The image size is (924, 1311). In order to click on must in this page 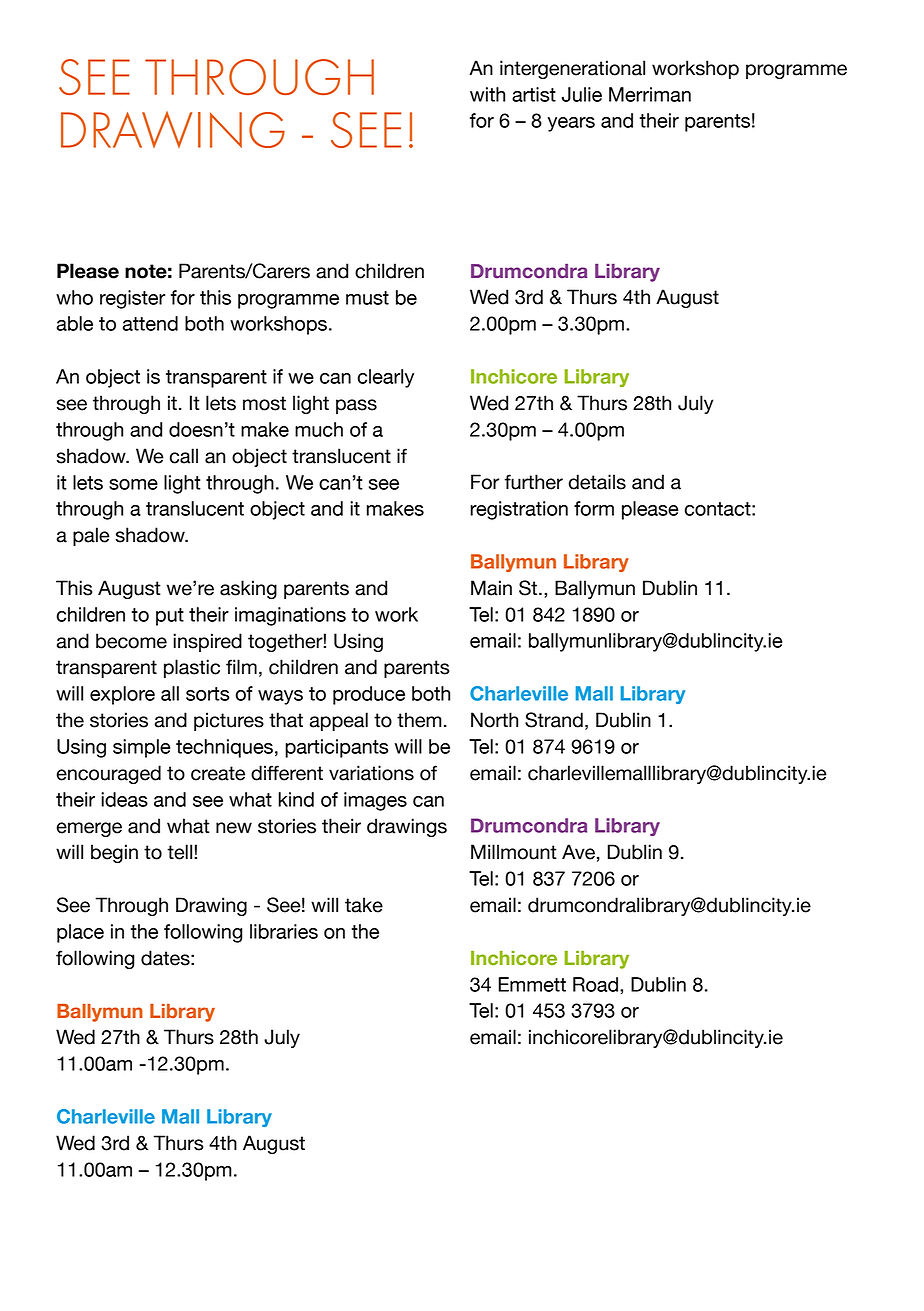, I will do `click(367, 298)`.
